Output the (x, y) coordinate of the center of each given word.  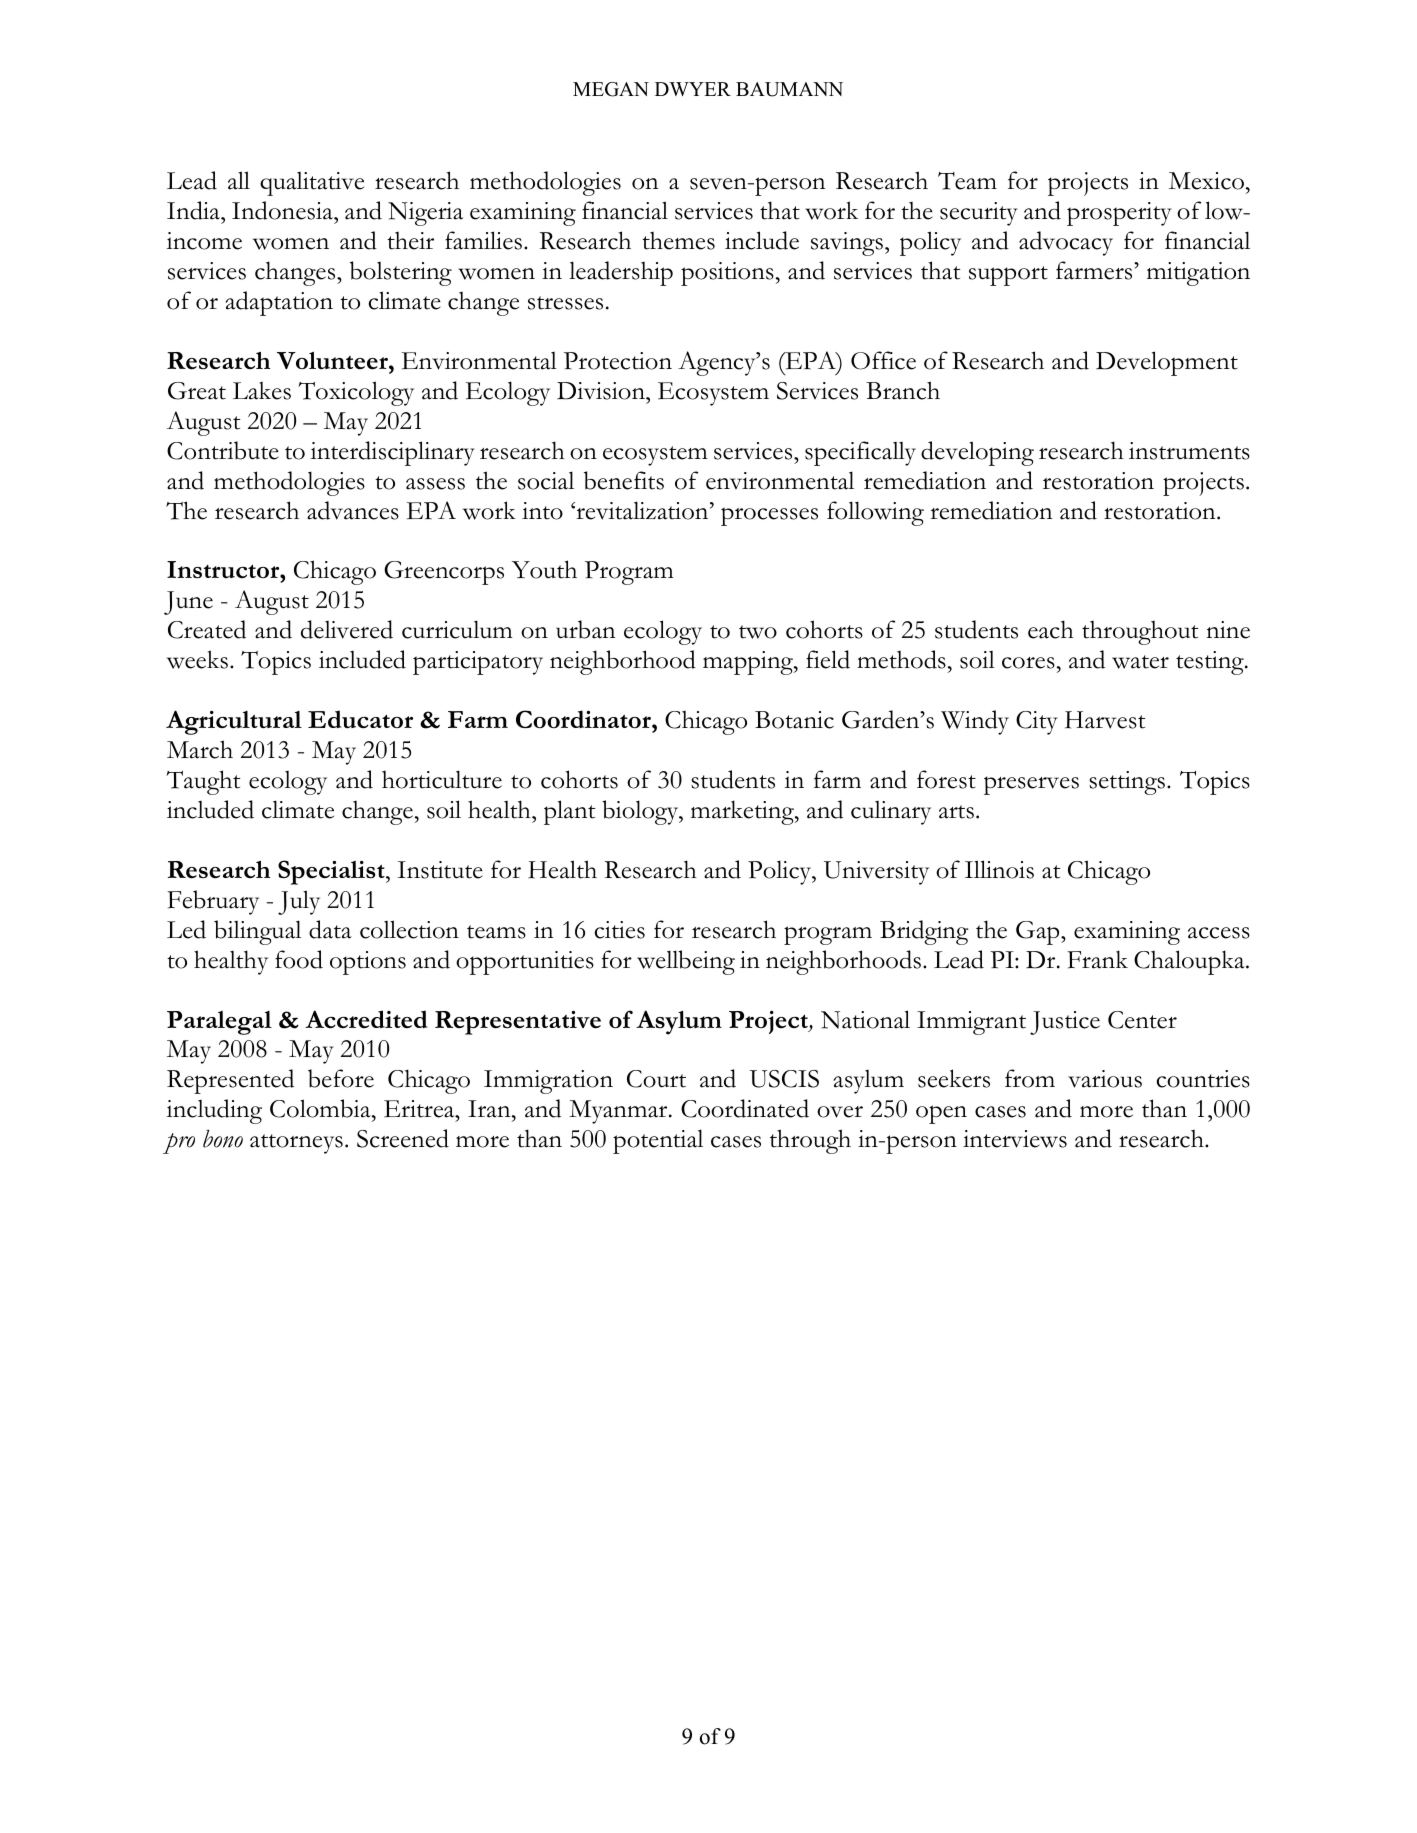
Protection (618, 361)
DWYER (693, 89)
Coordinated (745, 1108)
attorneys (296, 1144)
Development (1167, 363)
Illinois (999, 869)
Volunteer (333, 360)
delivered (347, 629)
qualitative (312, 184)
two (758, 632)
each (1051, 629)
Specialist (332, 872)
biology (641, 812)
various (1105, 1079)
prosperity (1119, 214)
